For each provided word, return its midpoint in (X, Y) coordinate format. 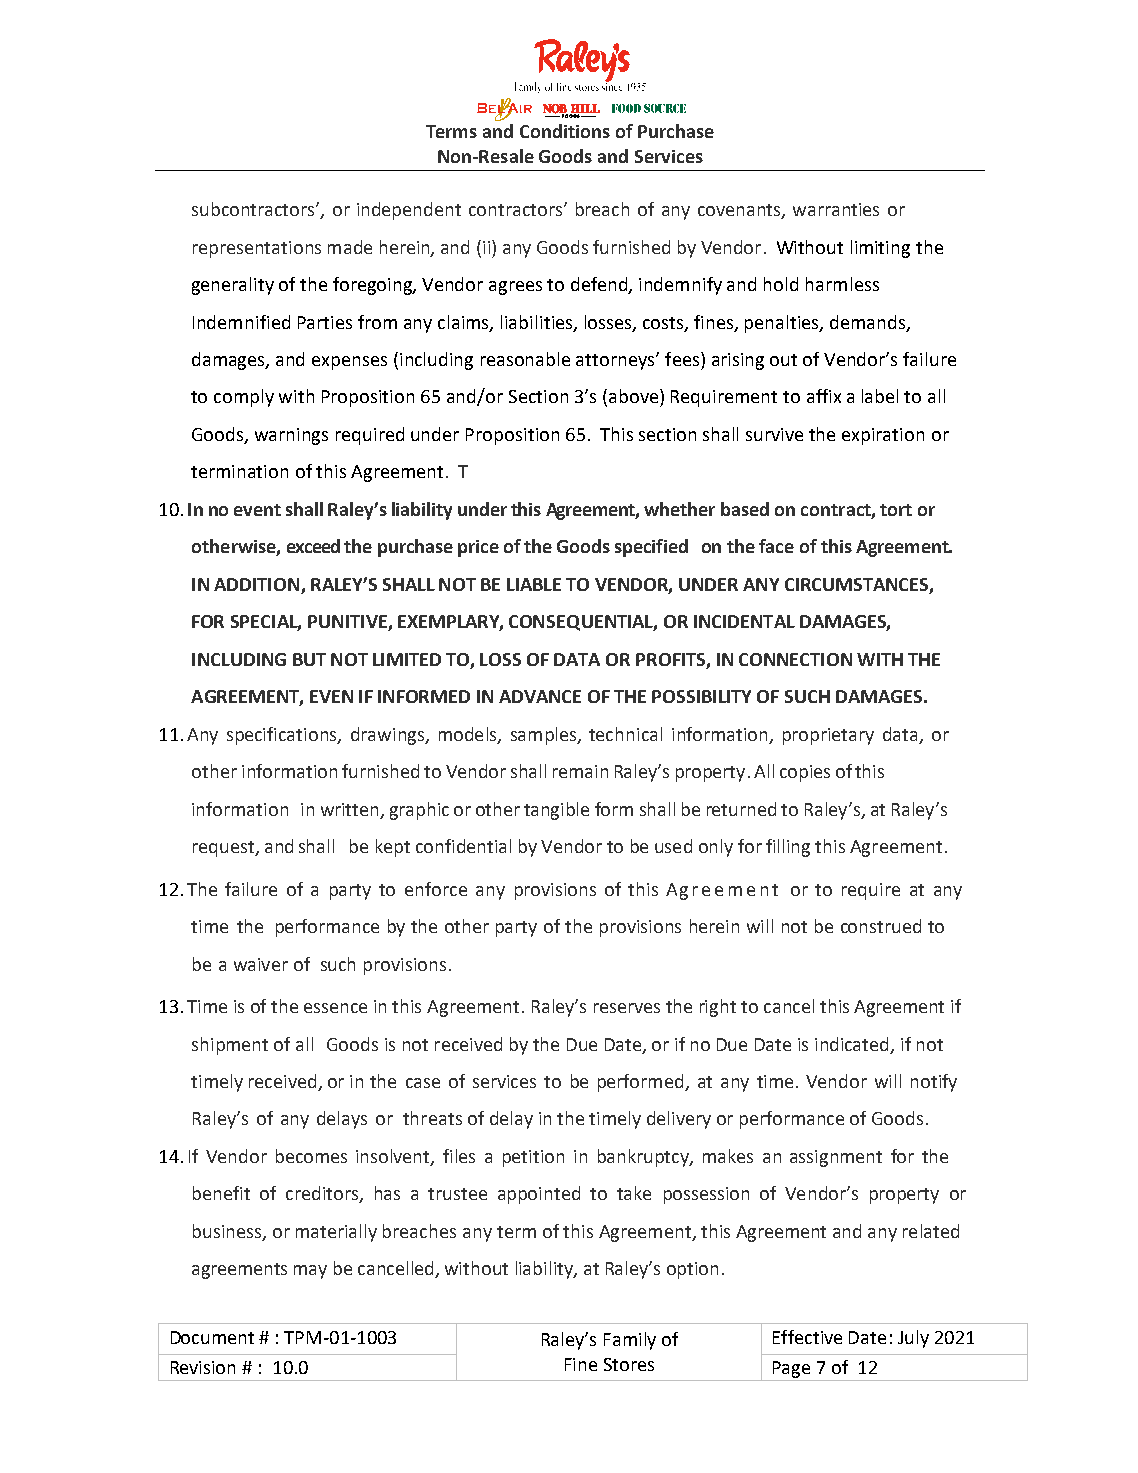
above (635, 396)
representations (257, 249)
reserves (627, 1008)
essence (335, 1008)
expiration (883, 436)
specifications (283, 736)
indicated (851, 1044)
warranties (836, 209)
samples (544, 736)
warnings (291, 436)
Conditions (565, 131)
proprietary (828, 736)
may (310, 1272)
